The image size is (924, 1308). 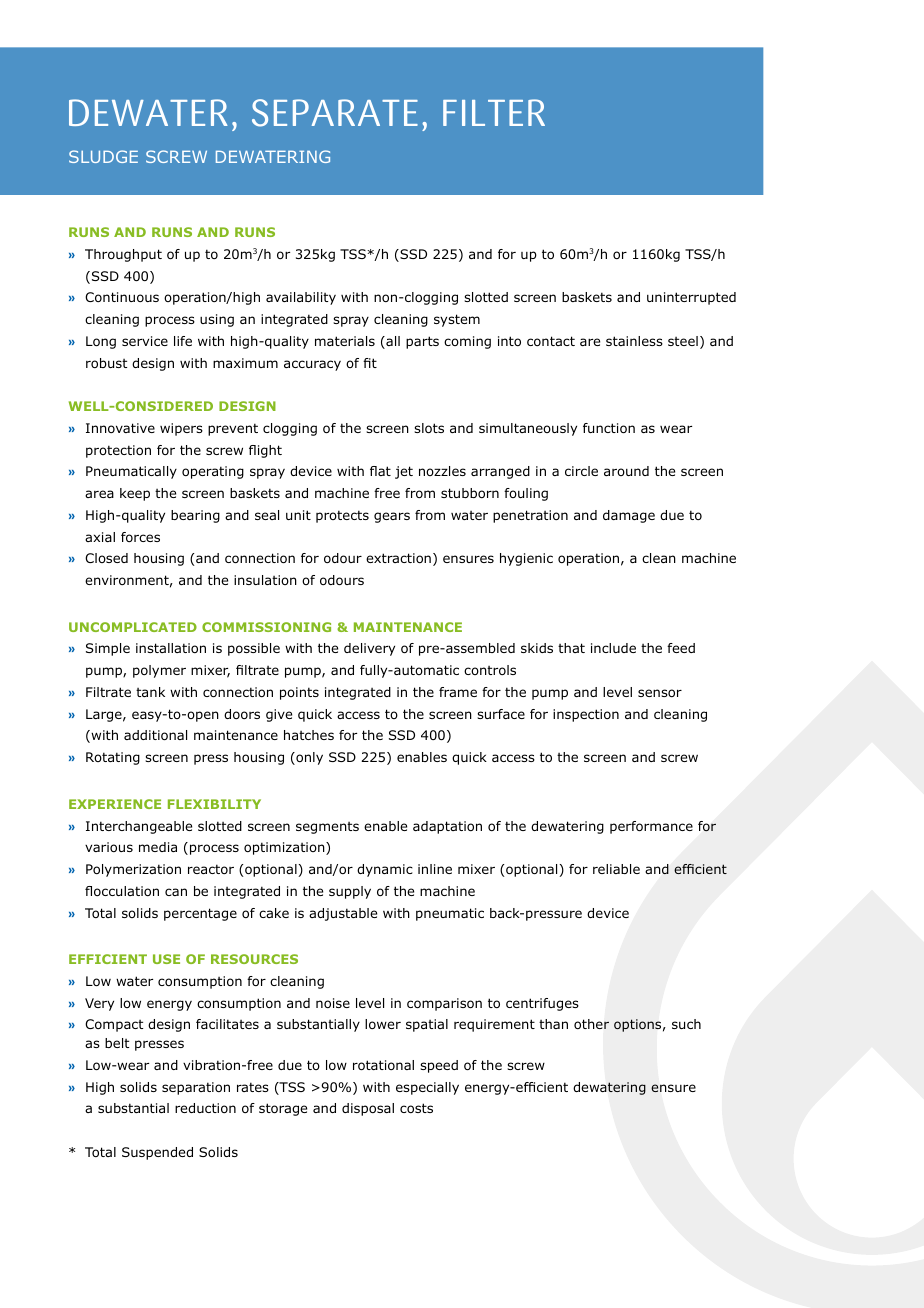 What do you see at coordinates (398, 558) in the page?
I see `extraction` at bounding box center [398, 558].
